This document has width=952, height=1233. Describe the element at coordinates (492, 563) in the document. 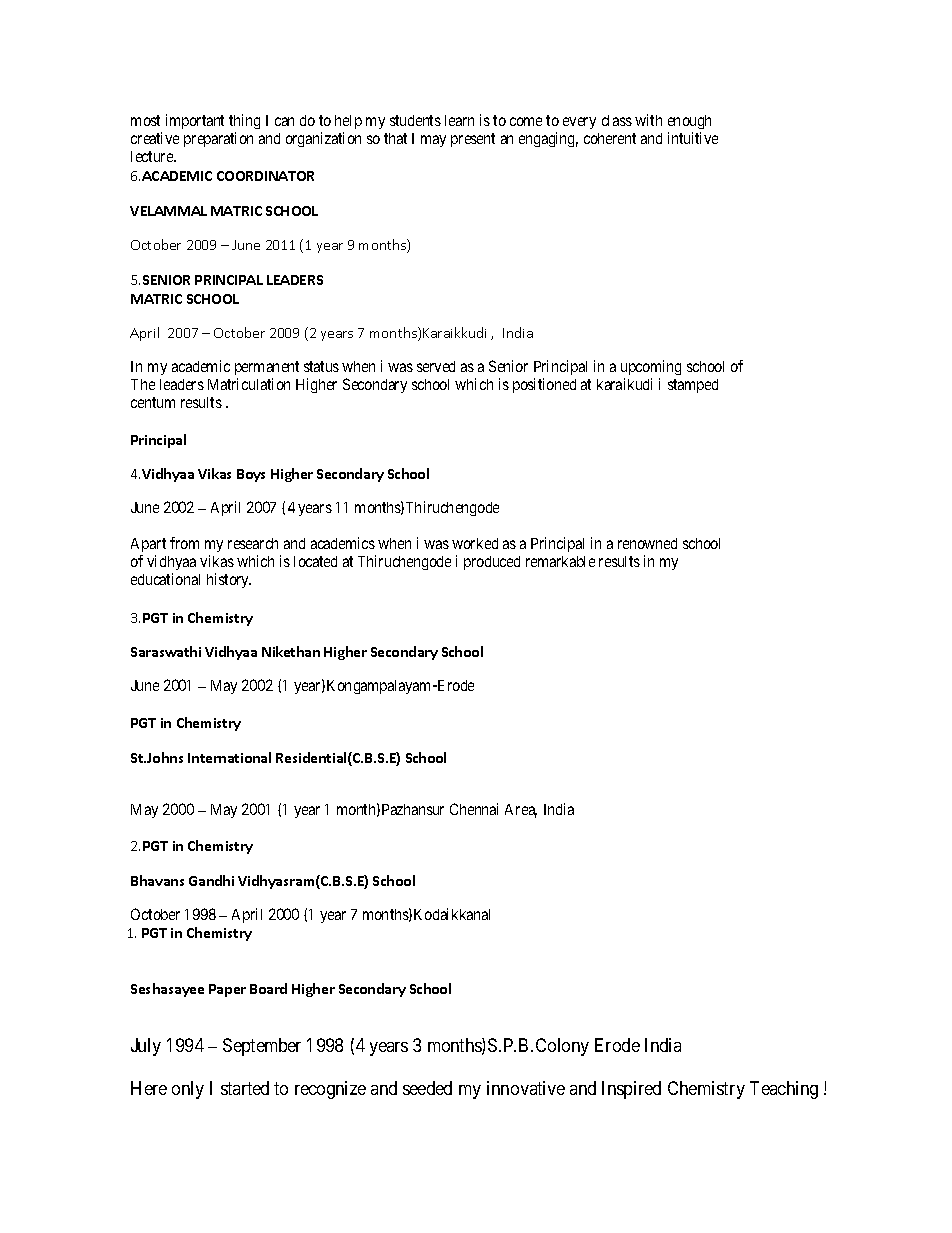

I see `produced` at that location.
